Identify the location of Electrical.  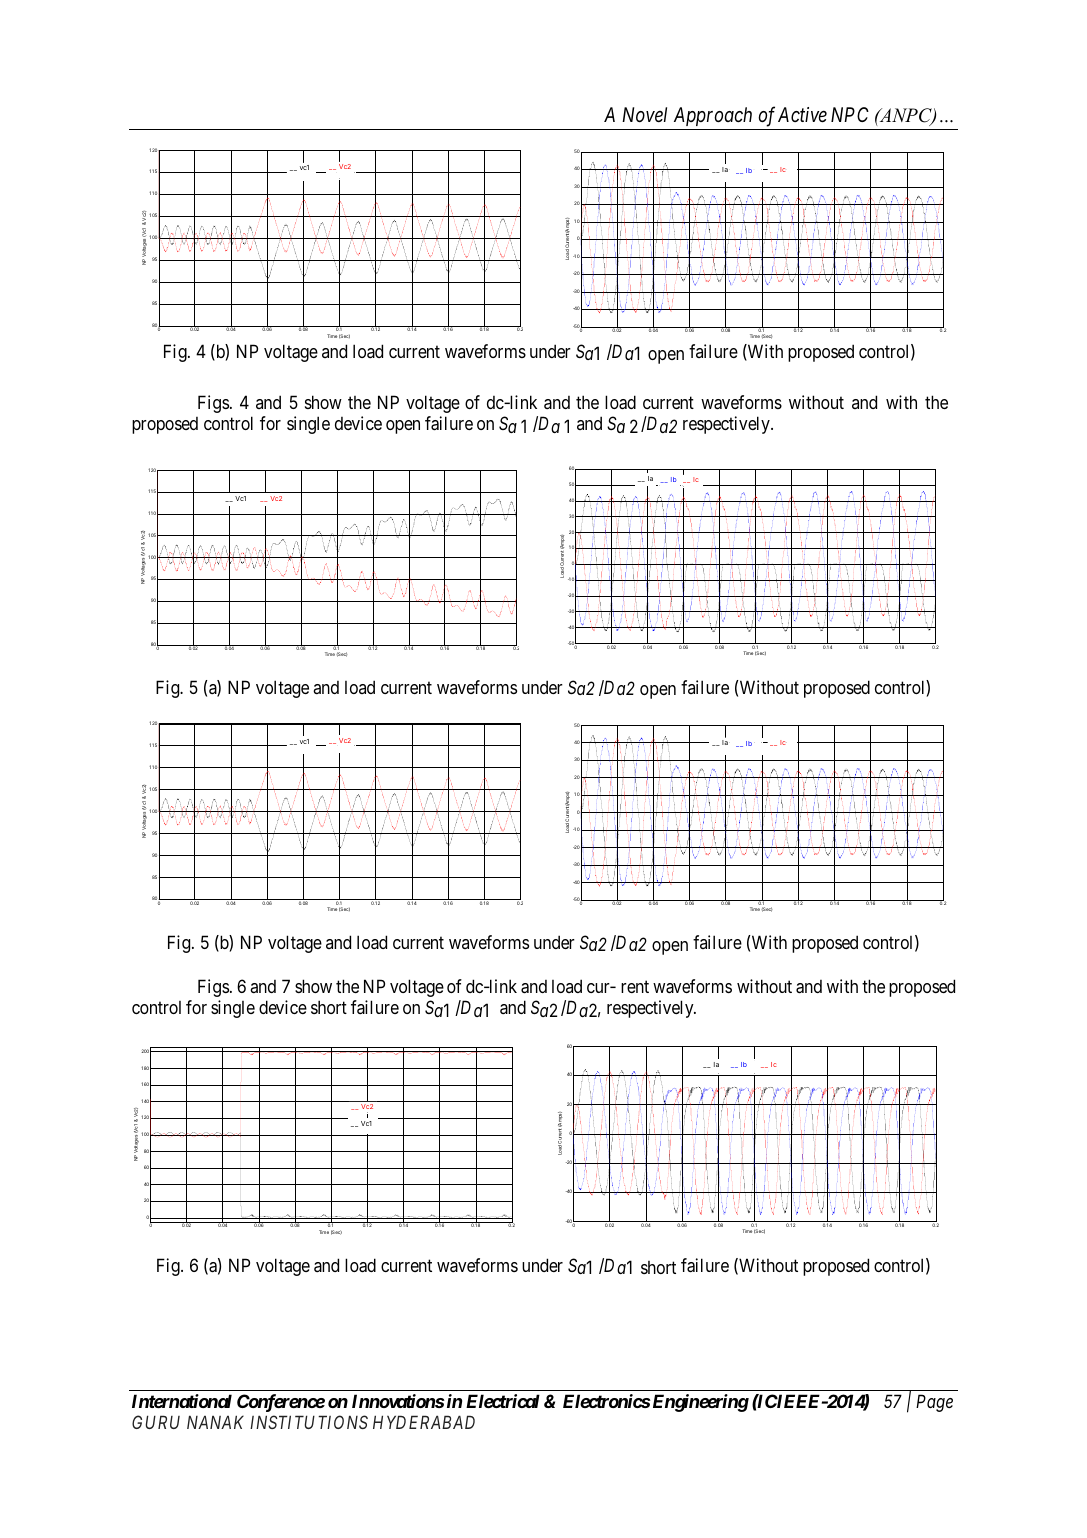
(503, 1401).
